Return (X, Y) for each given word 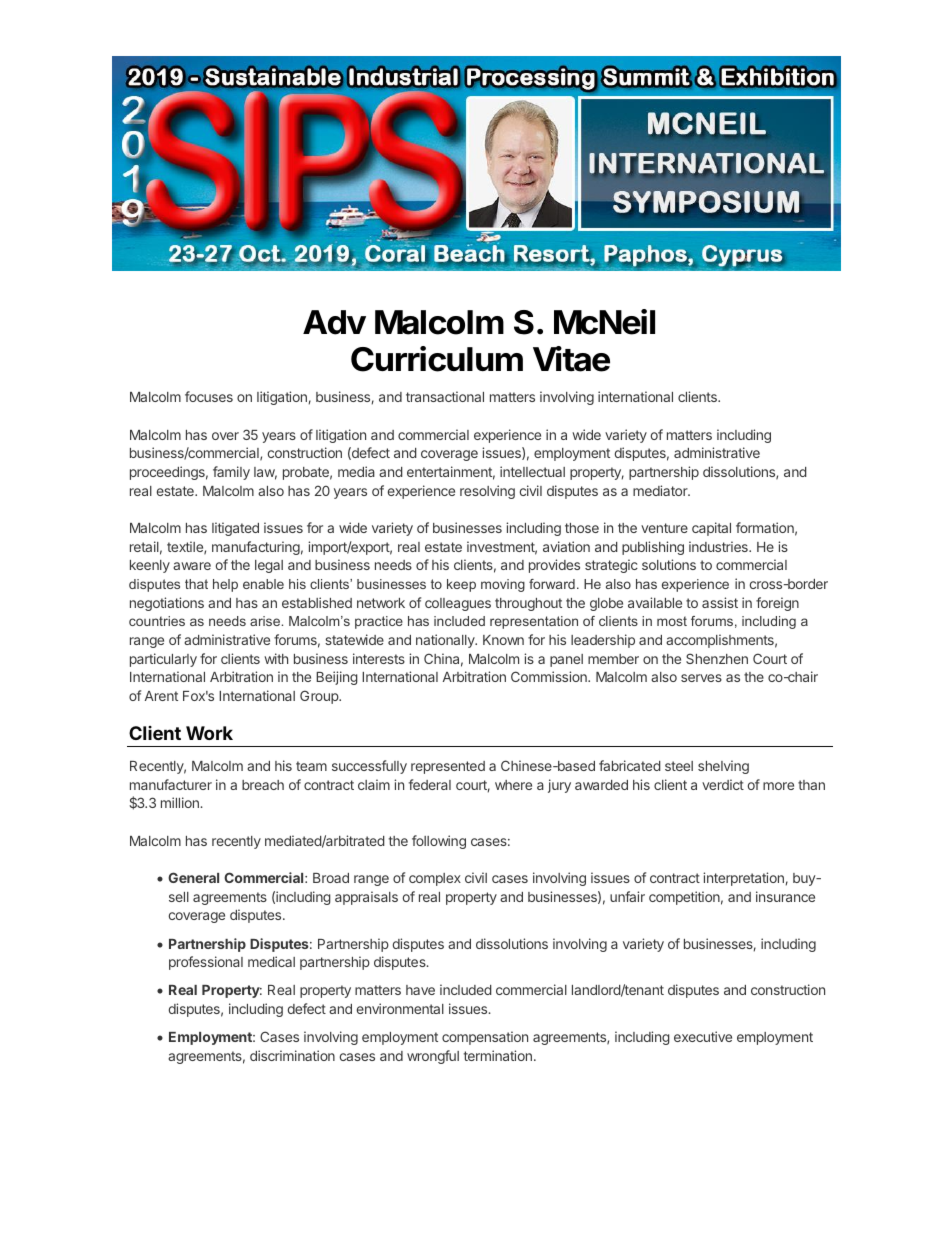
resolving (487, 492)
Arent (161, 696)
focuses (209, 396)
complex (435, 879)
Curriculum (437, 359)
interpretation (743, 879)
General (193, 877)
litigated (235, 529)
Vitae (571, 359)
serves (701, 678)
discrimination (292, 1055)
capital (711, 529)
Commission (550, 676)
